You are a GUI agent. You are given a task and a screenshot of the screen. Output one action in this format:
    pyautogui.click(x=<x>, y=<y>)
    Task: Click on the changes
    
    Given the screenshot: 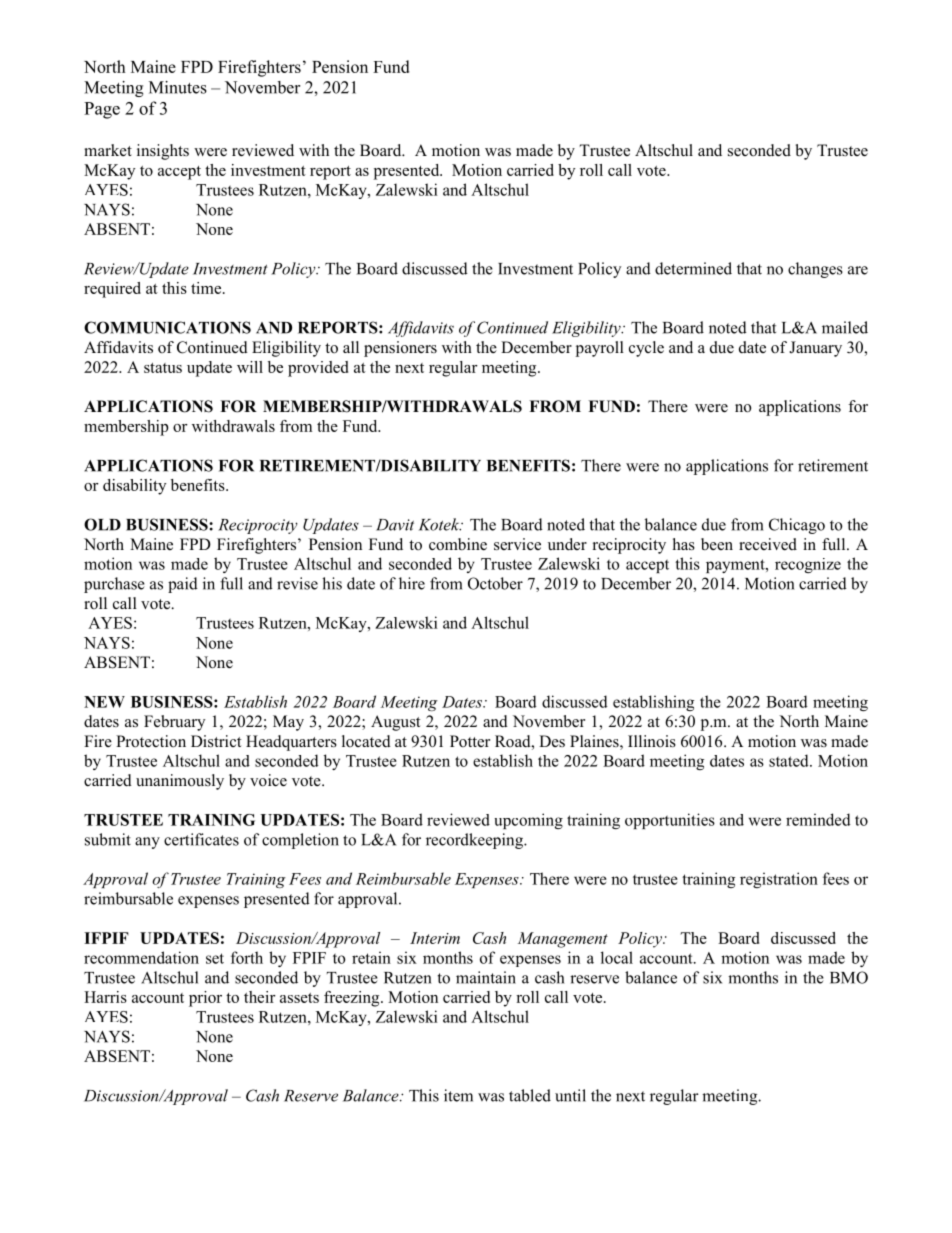 What is the action you would take?
    pyautogui.click(x=815, y=270)
